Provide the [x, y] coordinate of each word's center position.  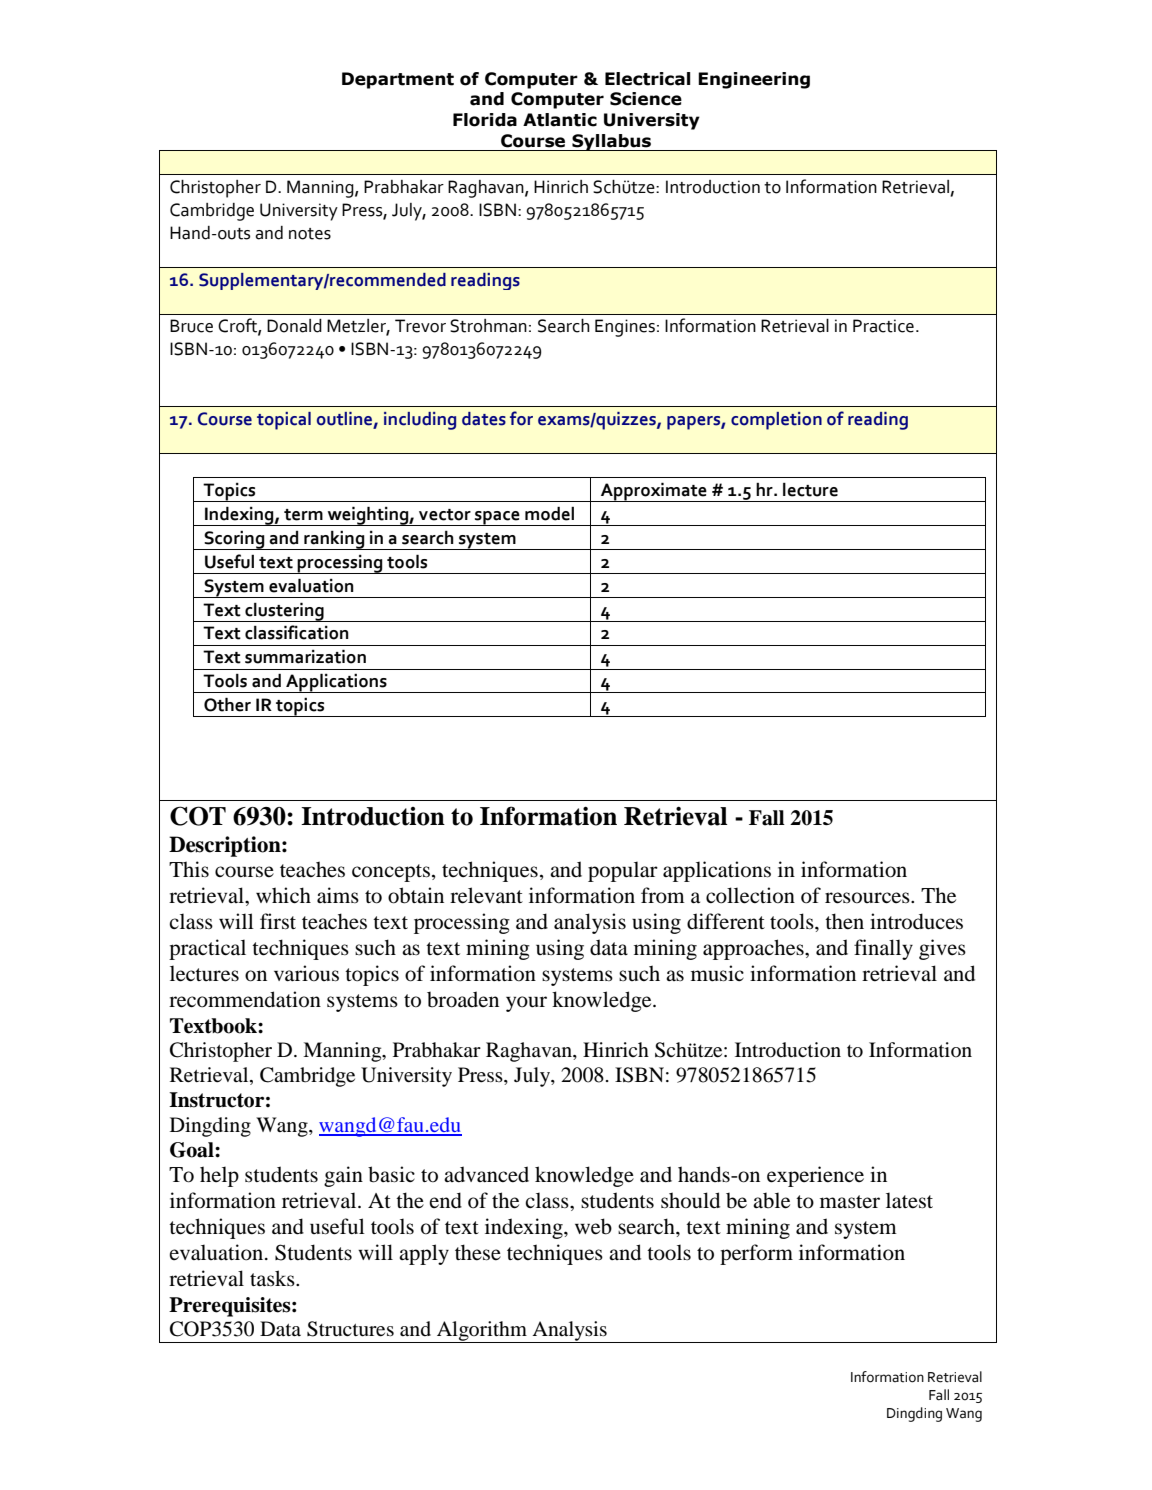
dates [484, 419]
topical [284, 421]
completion [776, 421]
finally [883, 949]
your [526, 1004]
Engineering [754, 80]
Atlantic [560, 120]
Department [398, 80]
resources [868, 898]
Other [227, 704]
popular [623, 871]
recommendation [245, 999]
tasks [273, 1278]
